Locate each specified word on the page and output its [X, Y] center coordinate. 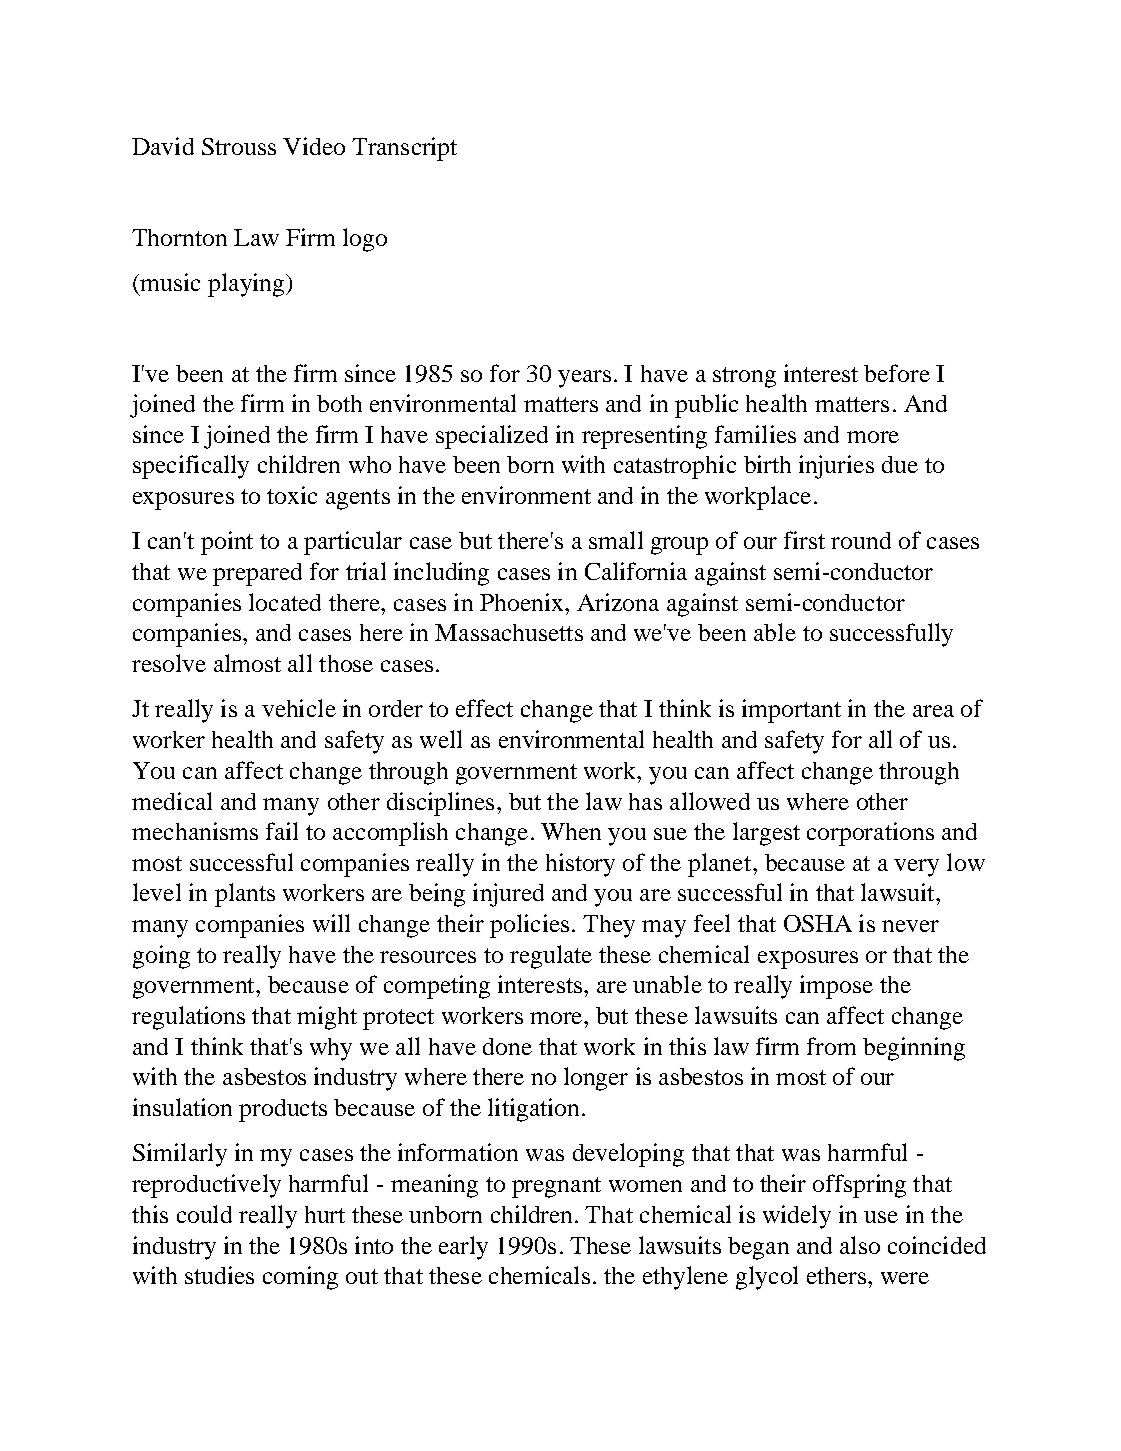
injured [508, 895]
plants [245, 895]
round [861, 540]
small [616, 540]
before [897, 373]
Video [314, 146]
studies [219, 1275]
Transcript [404, 149]
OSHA [818, 923]
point [227, 543]
